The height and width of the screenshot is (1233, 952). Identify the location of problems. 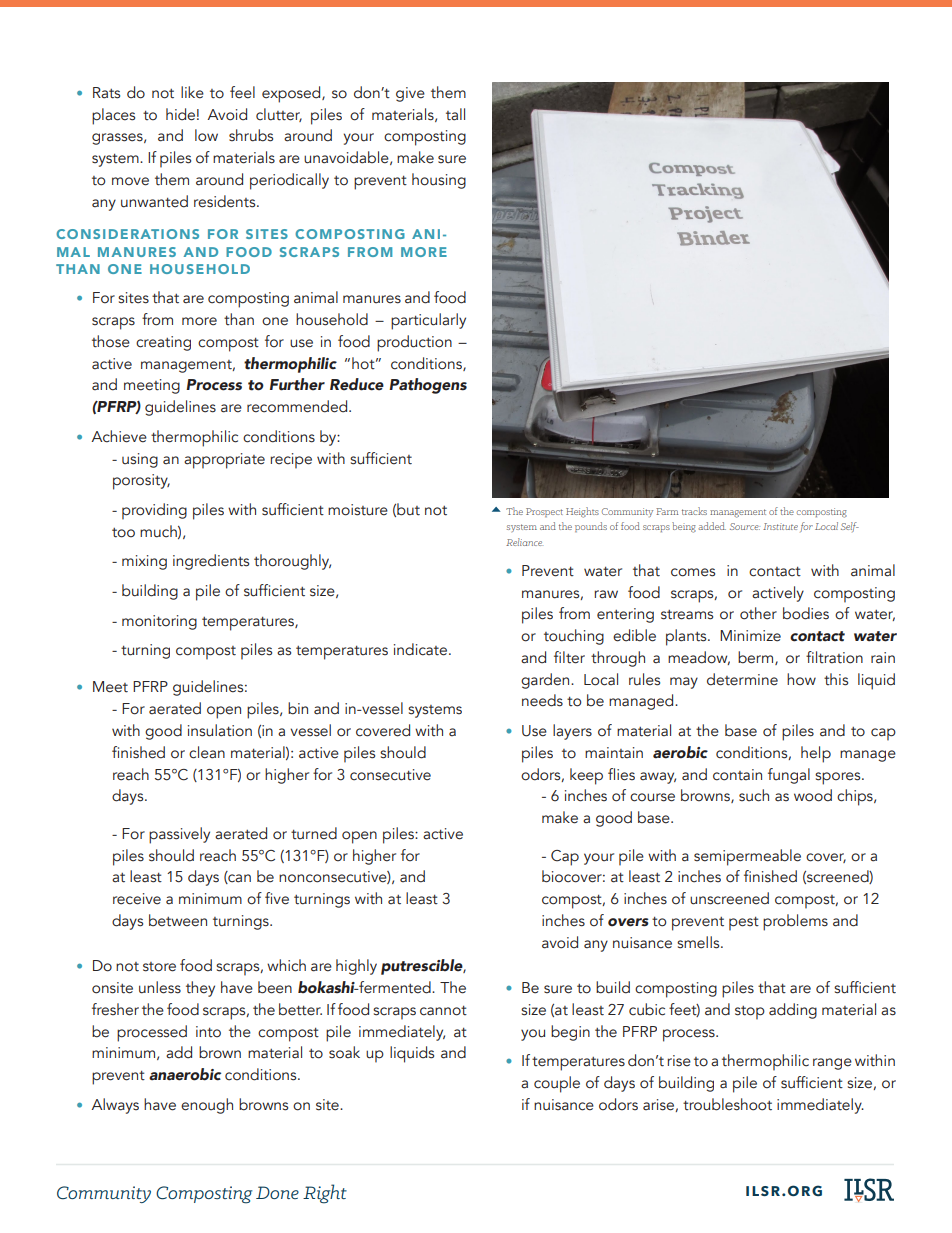
(795, 922).
